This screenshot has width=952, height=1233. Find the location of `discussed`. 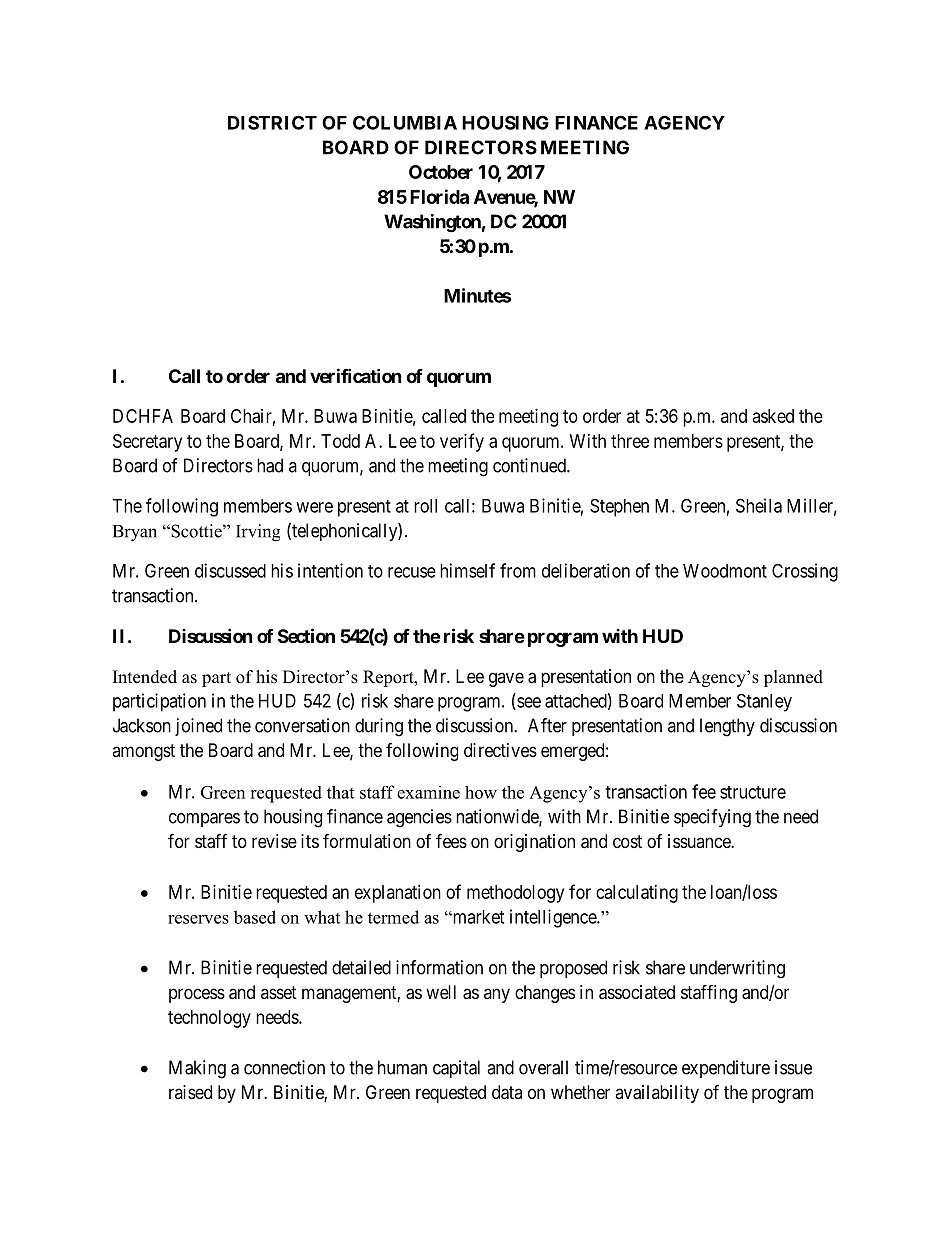

discussed is located at coordinates (230, 570).
